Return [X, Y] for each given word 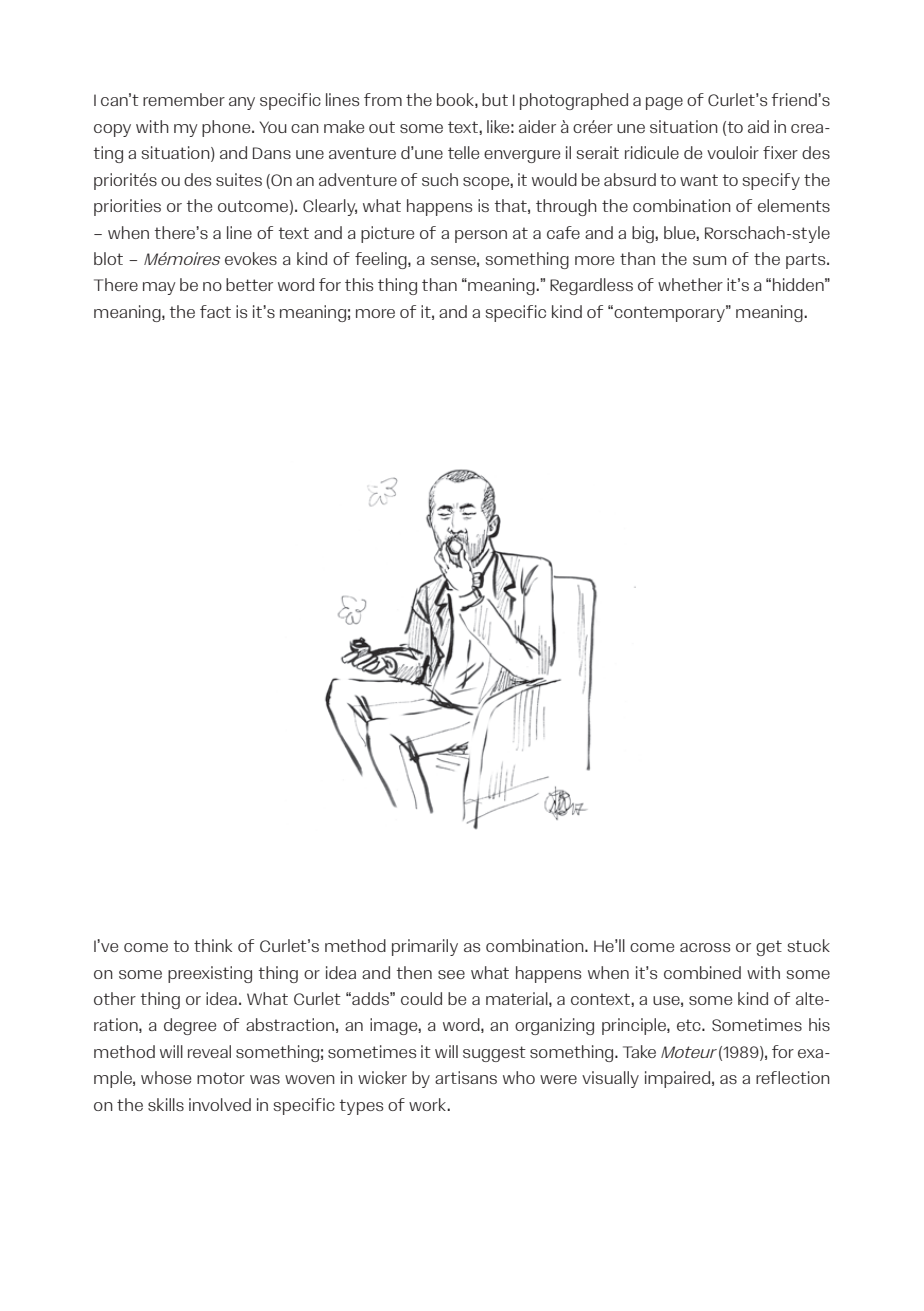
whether [690, 284]
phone [227, 128]
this [359, 284]
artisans [466, 1077]
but [495, 99]
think [213, 945]
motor [221, 1078]
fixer [780, 152]
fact [215, 311]
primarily [425, 947]
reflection [793, 1077]
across [705, 947]
